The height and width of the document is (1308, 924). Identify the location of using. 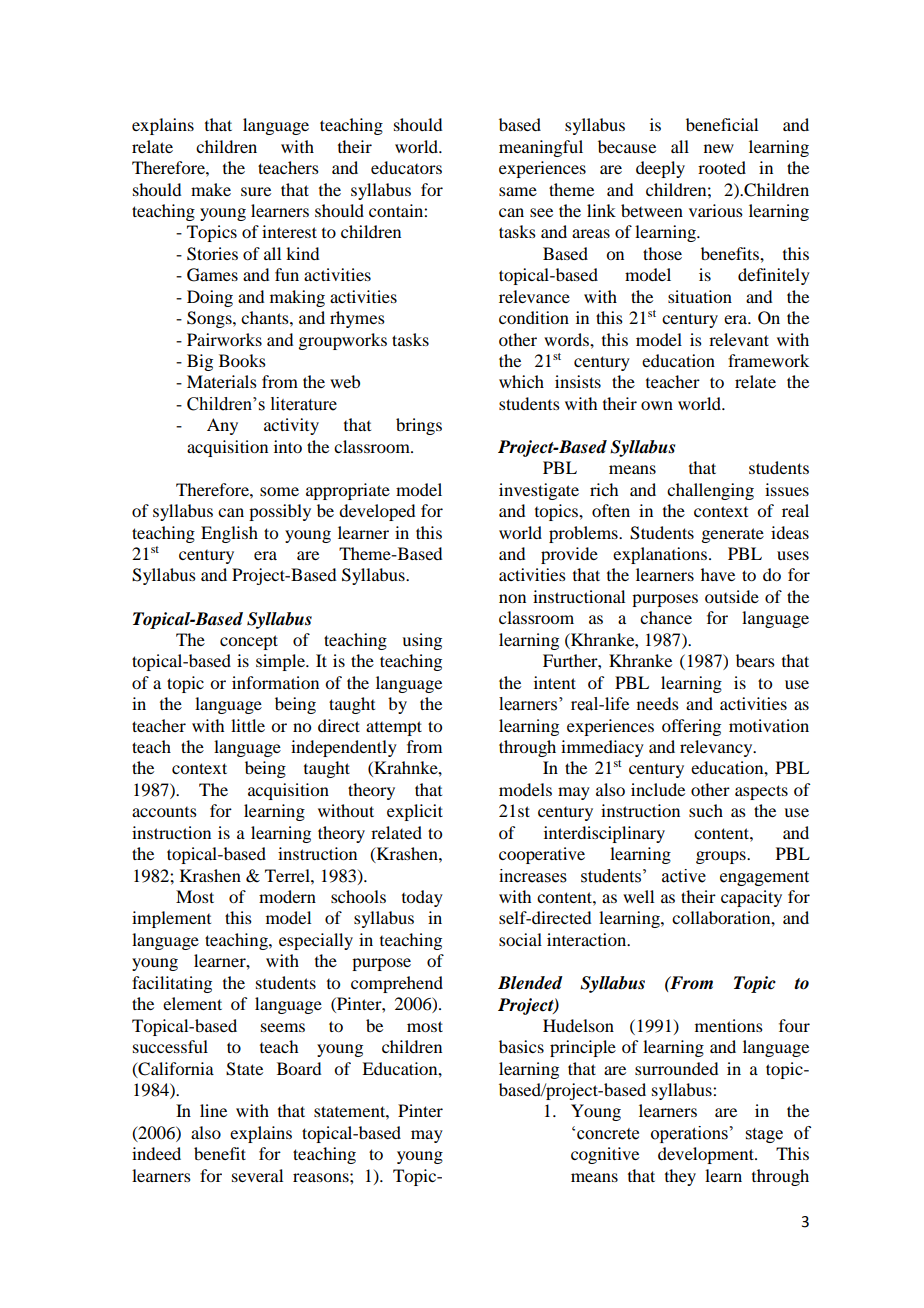
(422, 641).
